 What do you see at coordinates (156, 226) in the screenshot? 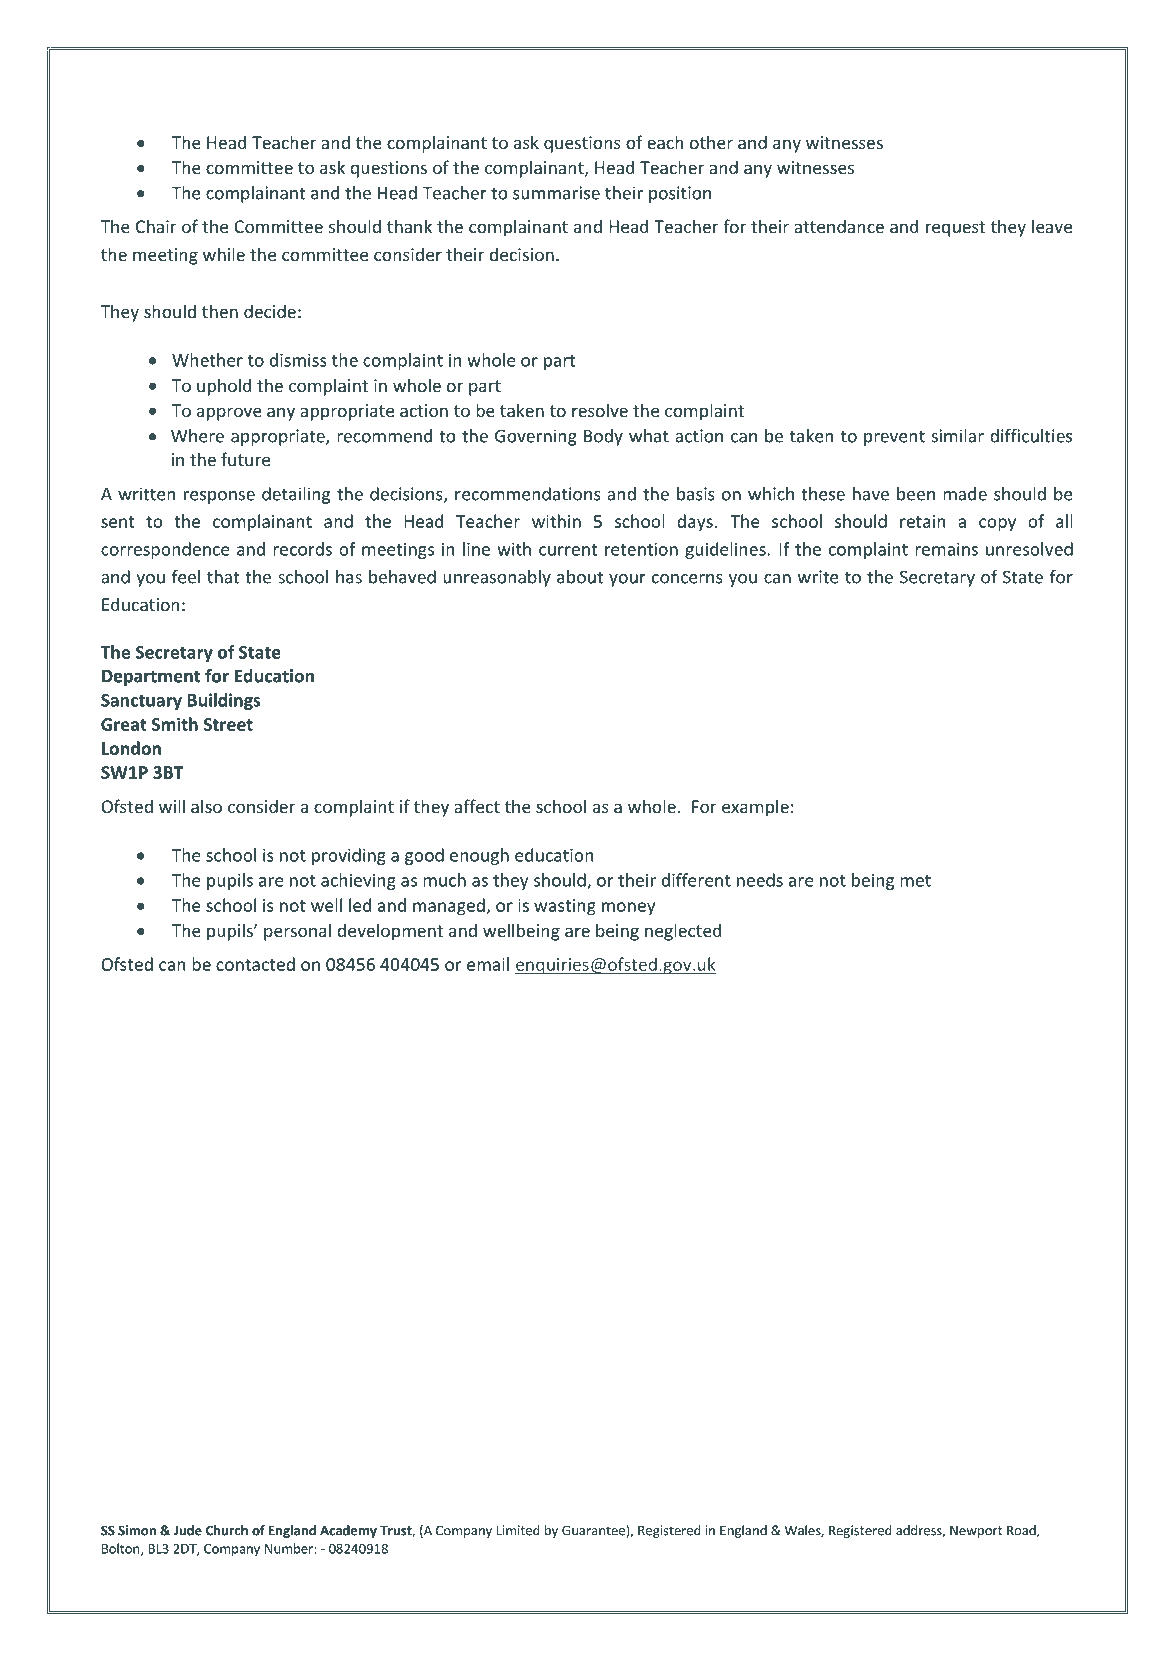
I see `Chair` at bounding box center [156, 226].
